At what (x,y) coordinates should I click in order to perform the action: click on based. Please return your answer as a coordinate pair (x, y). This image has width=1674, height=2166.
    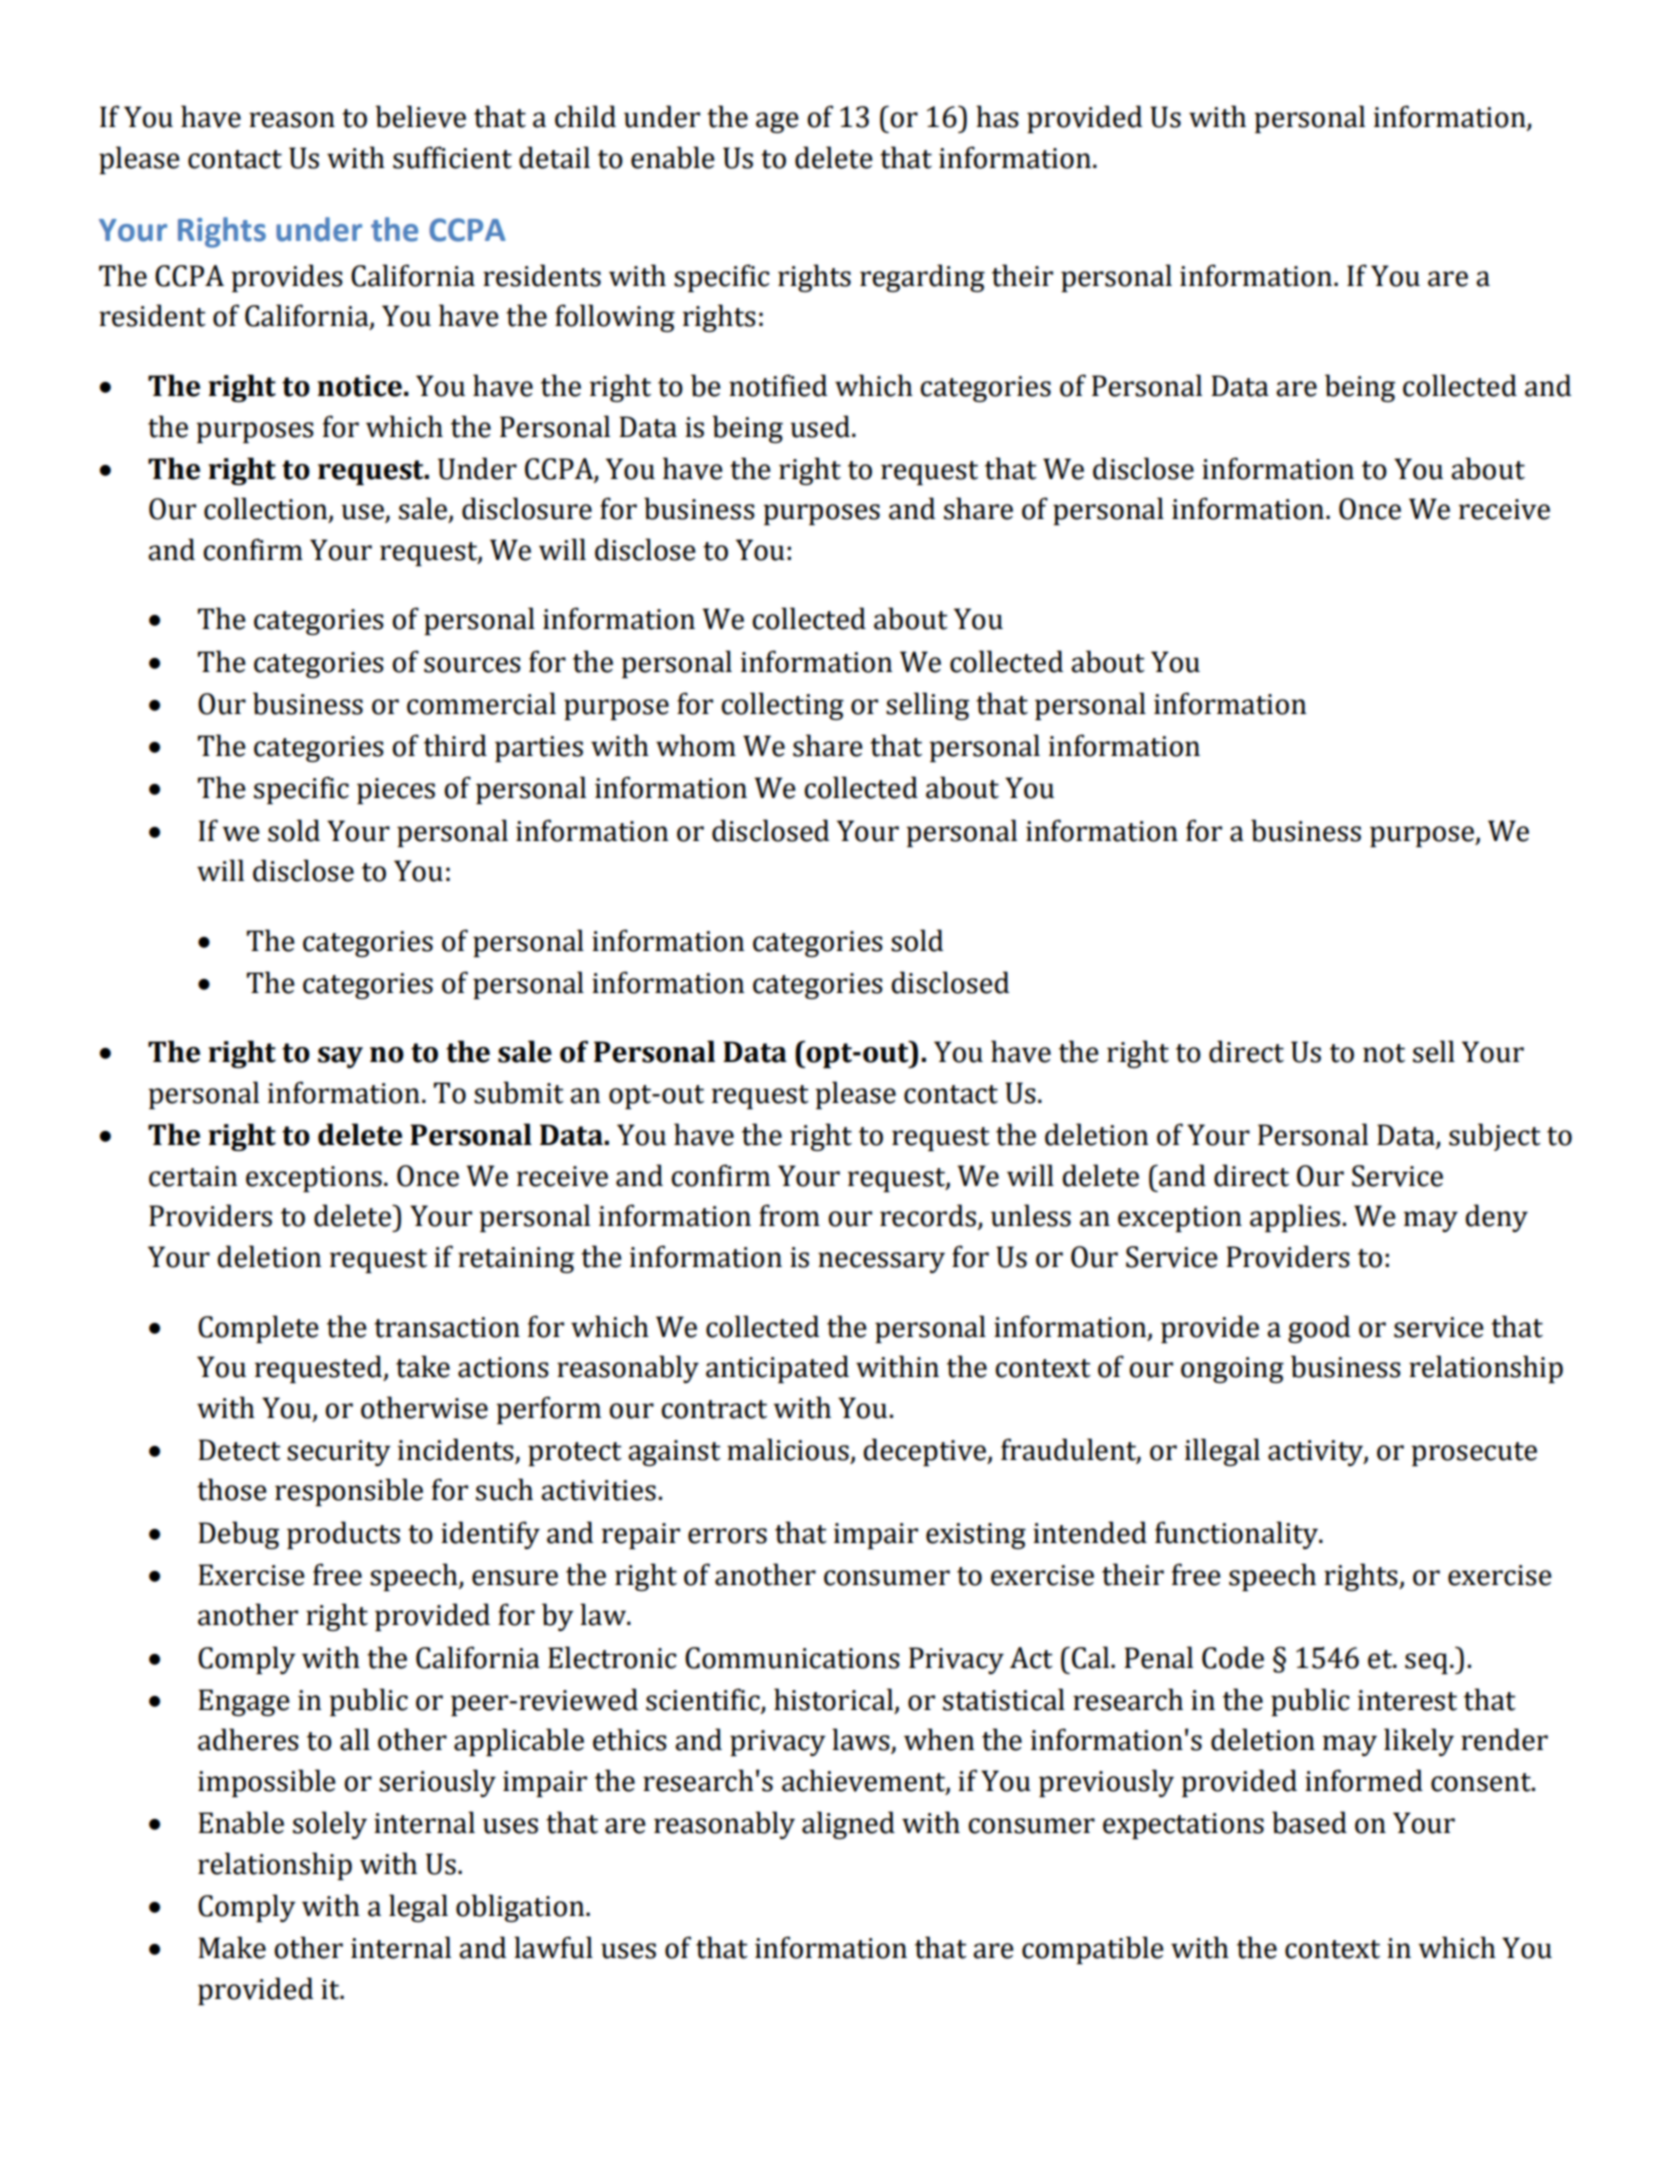
    Looking at the image, I should click on (1309, 1822).
